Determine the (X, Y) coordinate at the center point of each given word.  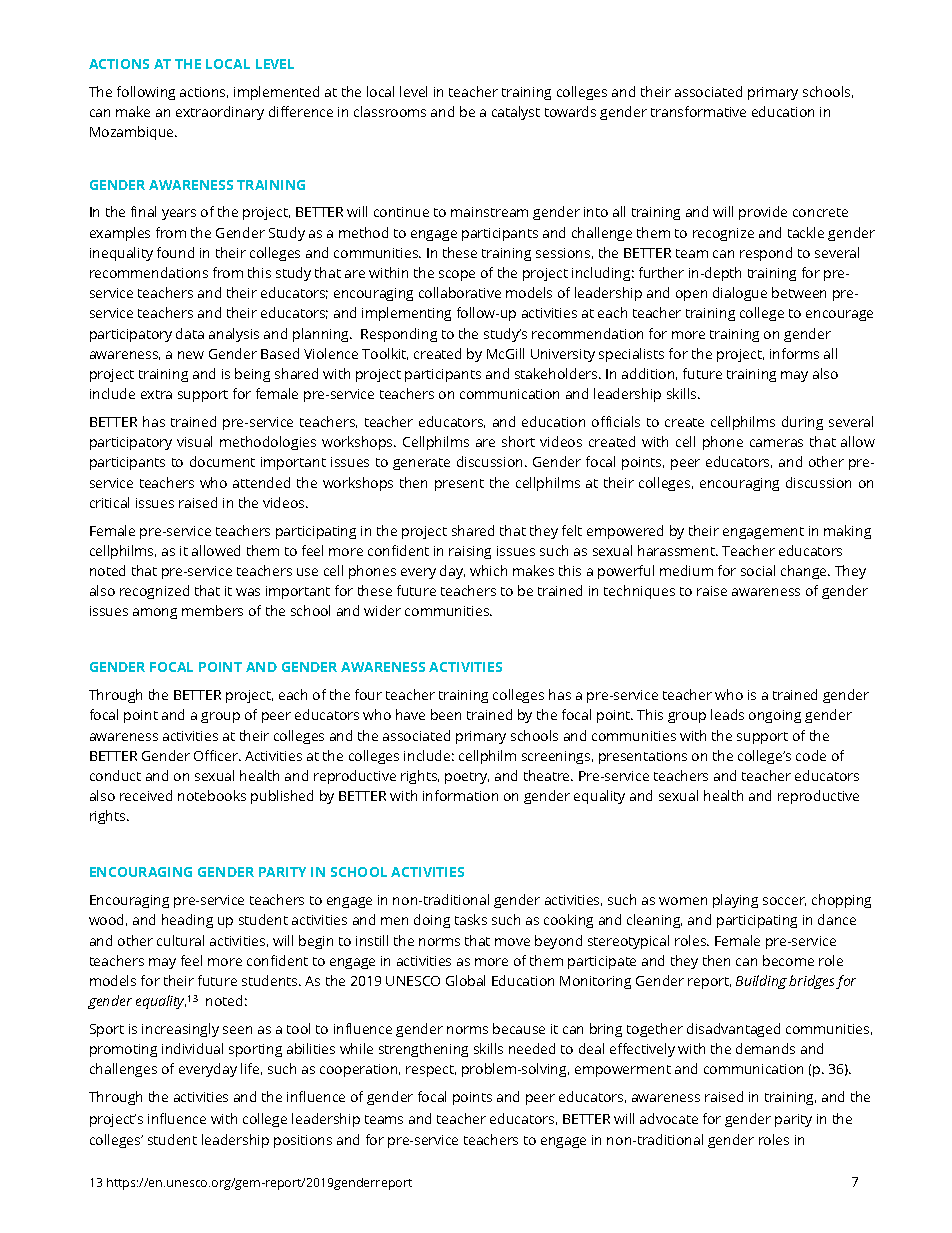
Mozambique (133, 133)
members (212, 610)
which (488, 570)
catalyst (516, 113)
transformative (698, 111)
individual (192, 1048)
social (758, 570)
